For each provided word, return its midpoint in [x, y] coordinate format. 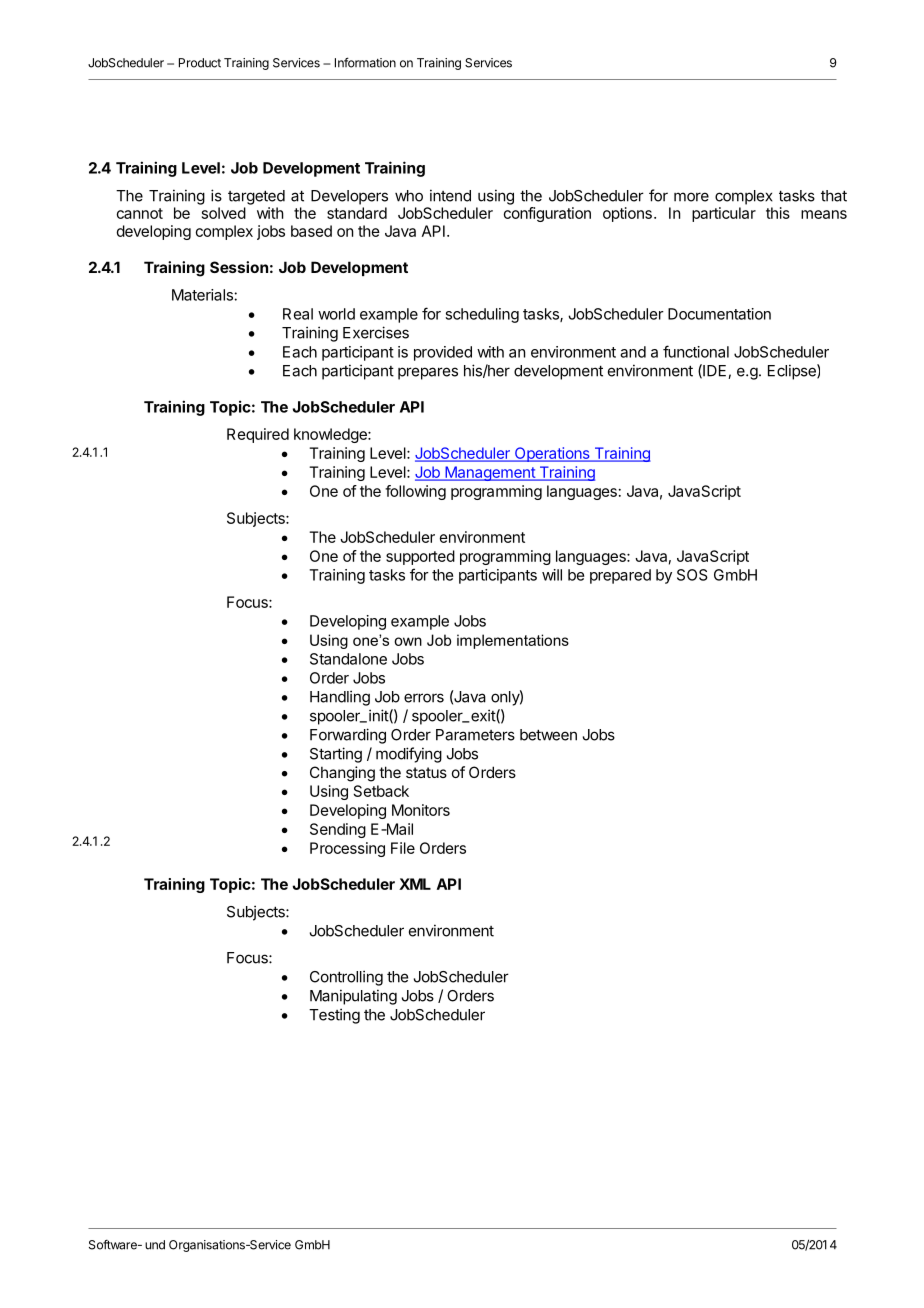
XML [415, 884]
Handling [340, 698]
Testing [334, 1016]
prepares [428, 373]
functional [696, 351]
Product [200, 63]
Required [258, 435]
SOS [692, 575]
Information [365, 62]
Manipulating [353, 997]
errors [424, 698]
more [691, 197]
